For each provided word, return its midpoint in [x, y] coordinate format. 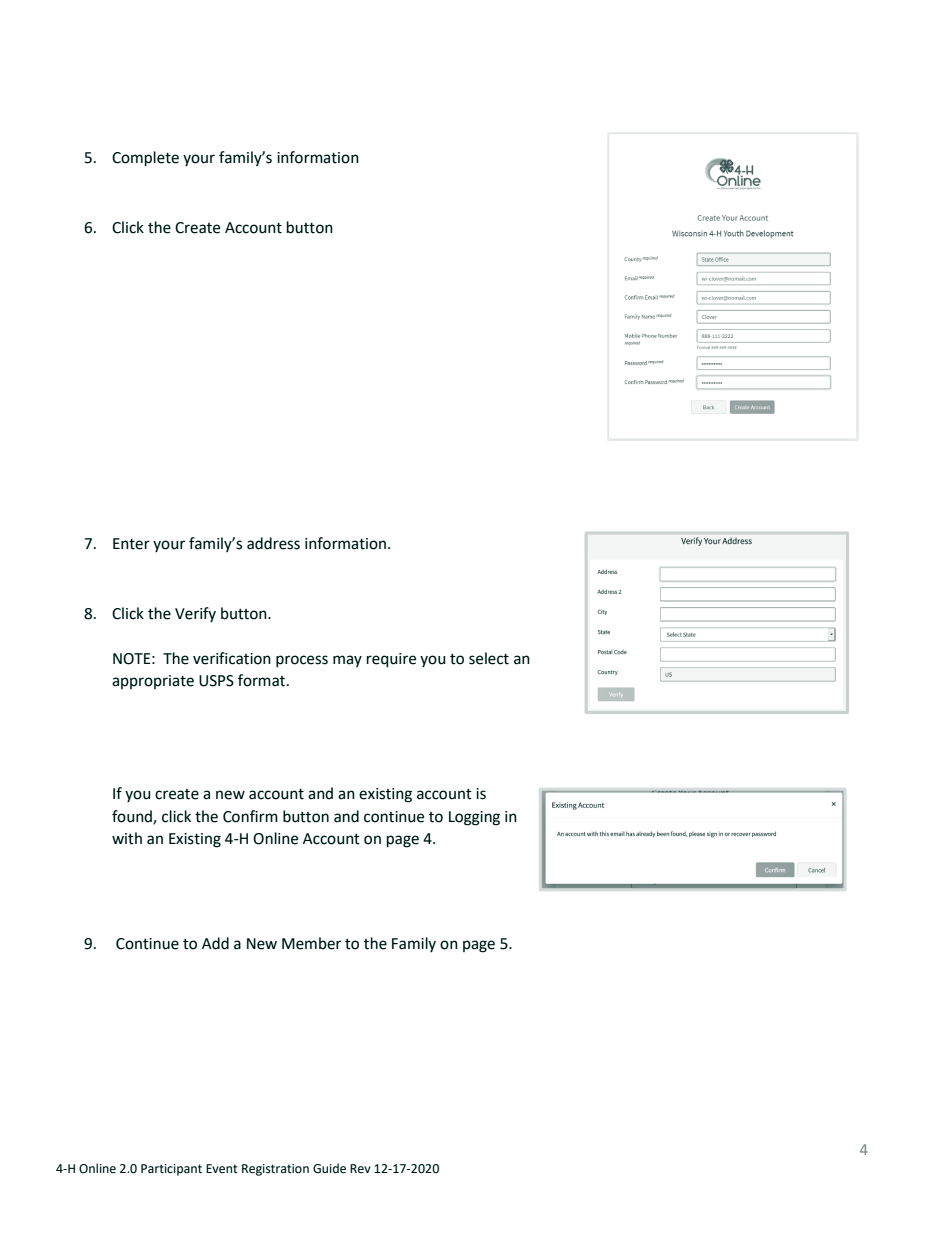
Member [311, 943]
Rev [360, 1169]
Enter [131, 544]
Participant [171, 1170]
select [489, 658]
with [127, 838]
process [302, 661]
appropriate [153, 682]
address [273, 543]
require [391, 660]
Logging [474, 818]
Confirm [250, 816]
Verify [195, 614]
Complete [145, 159]
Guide [329, 1168]
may [347, 661]
